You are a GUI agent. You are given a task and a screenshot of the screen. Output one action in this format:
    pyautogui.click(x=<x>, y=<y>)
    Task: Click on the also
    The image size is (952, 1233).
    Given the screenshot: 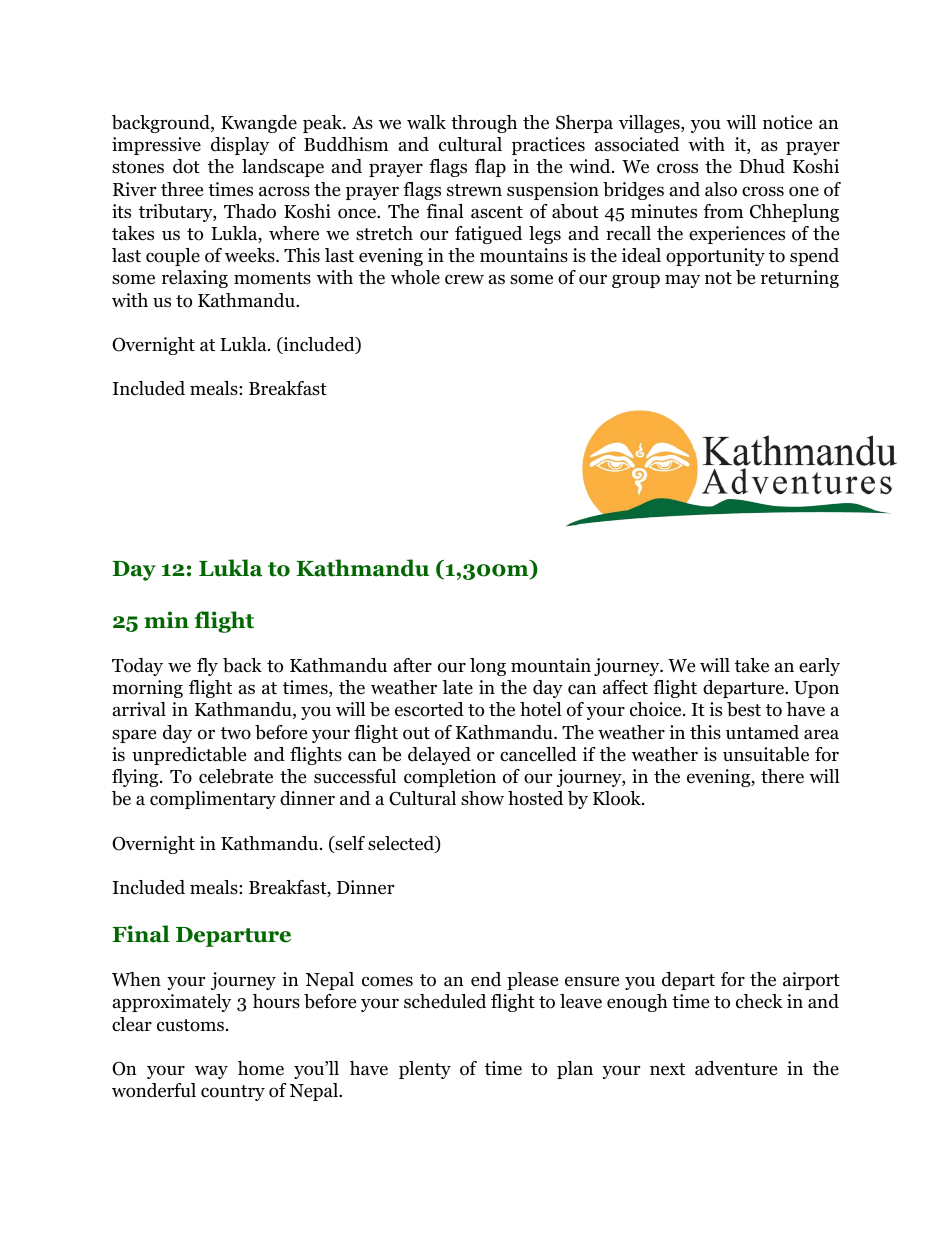 What is the action you would take?
    pyautogui.click(x=721, y=189)
